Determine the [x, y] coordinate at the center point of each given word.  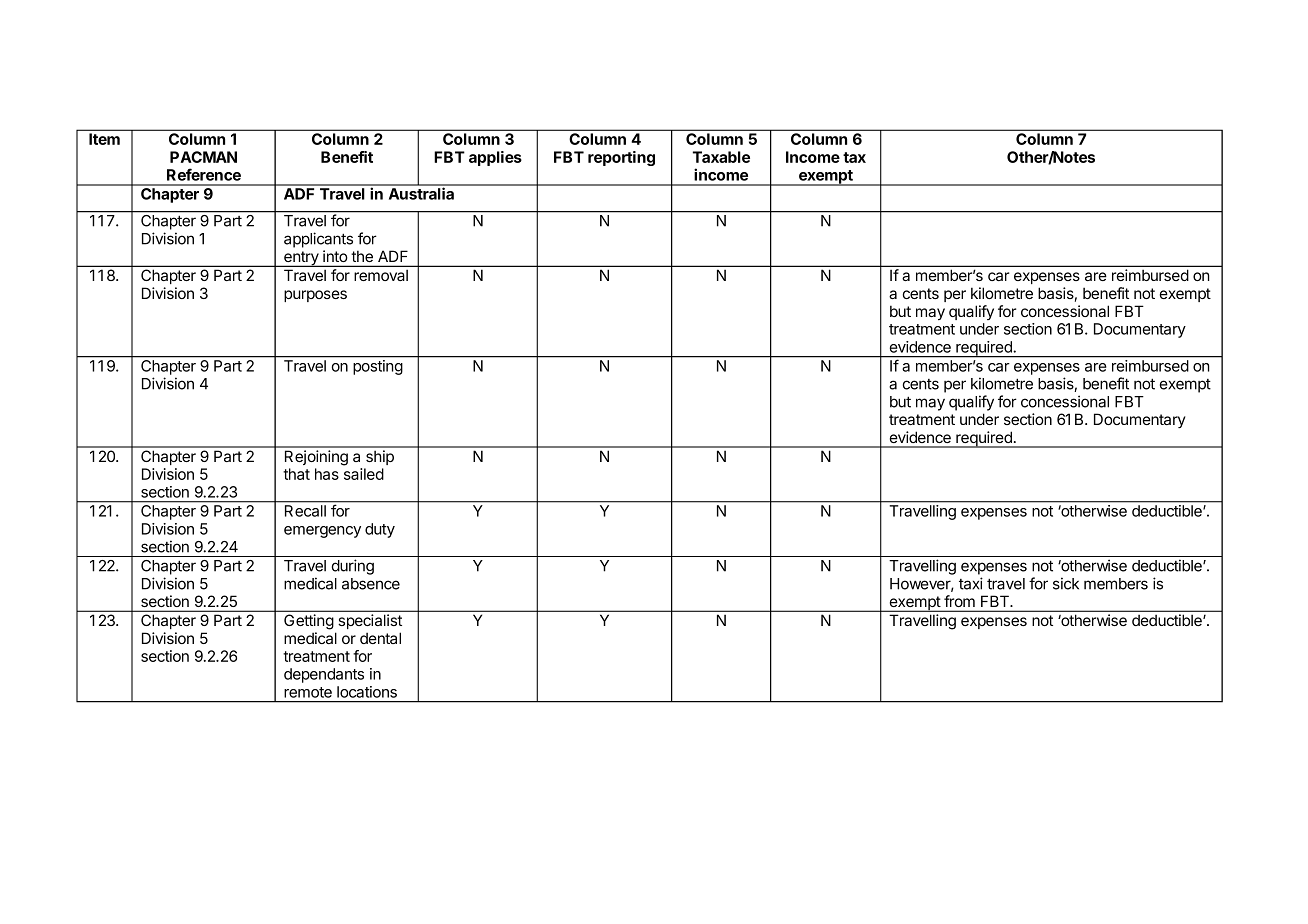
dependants [324, 675]
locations [367, 692]
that [296, 474]
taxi [971, 583]
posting [378, 367]
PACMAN [203, 157]
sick [1066, 583]
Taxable [721, 157]
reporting [621, 158]
